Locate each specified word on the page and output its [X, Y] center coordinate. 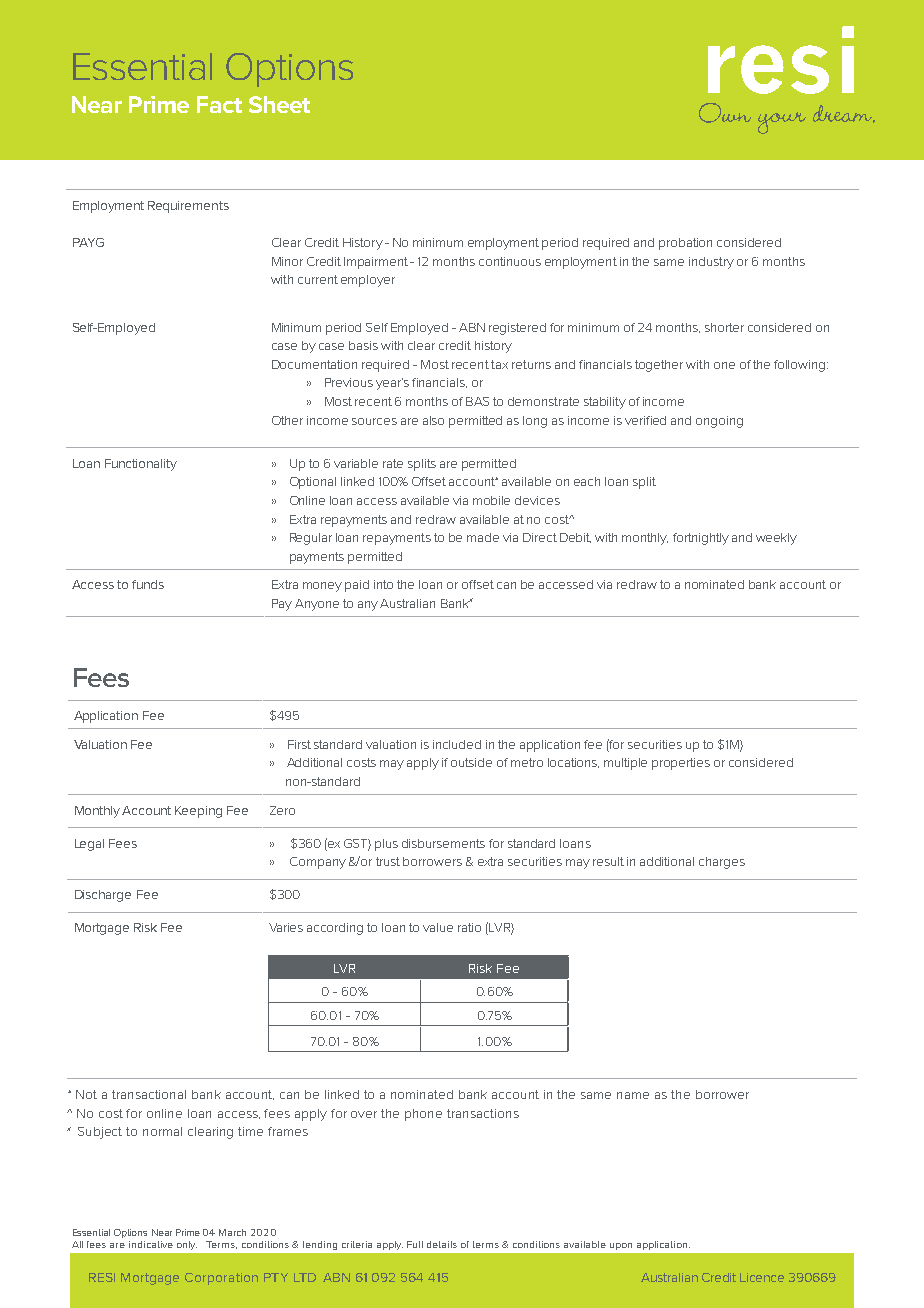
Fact [219, 104]
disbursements [443, 843]
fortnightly [701, 539]
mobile [491, 500]
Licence [762, 1277]
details [442, 1244]
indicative [151, 1244]
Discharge [103, 896]
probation [685, 244]
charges [722, 863]
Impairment [377, 263]
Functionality [141, 465]
